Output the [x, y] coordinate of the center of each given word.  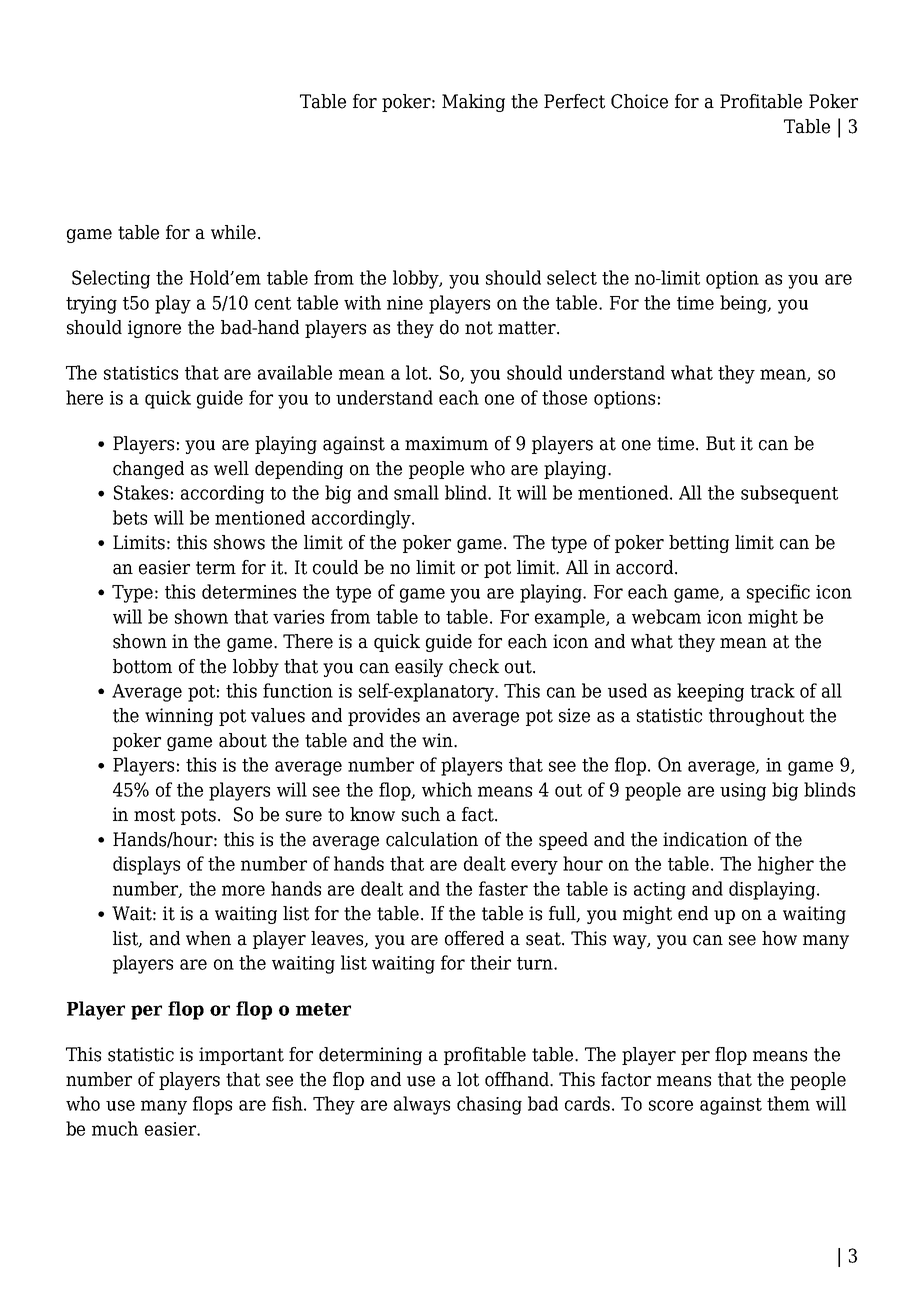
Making [473, 103]
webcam [666, 616]
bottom [142, 666]
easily [419, 668]
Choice [639, 101]
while [233, 232]
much [115, 1128]
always [422, 1105]
